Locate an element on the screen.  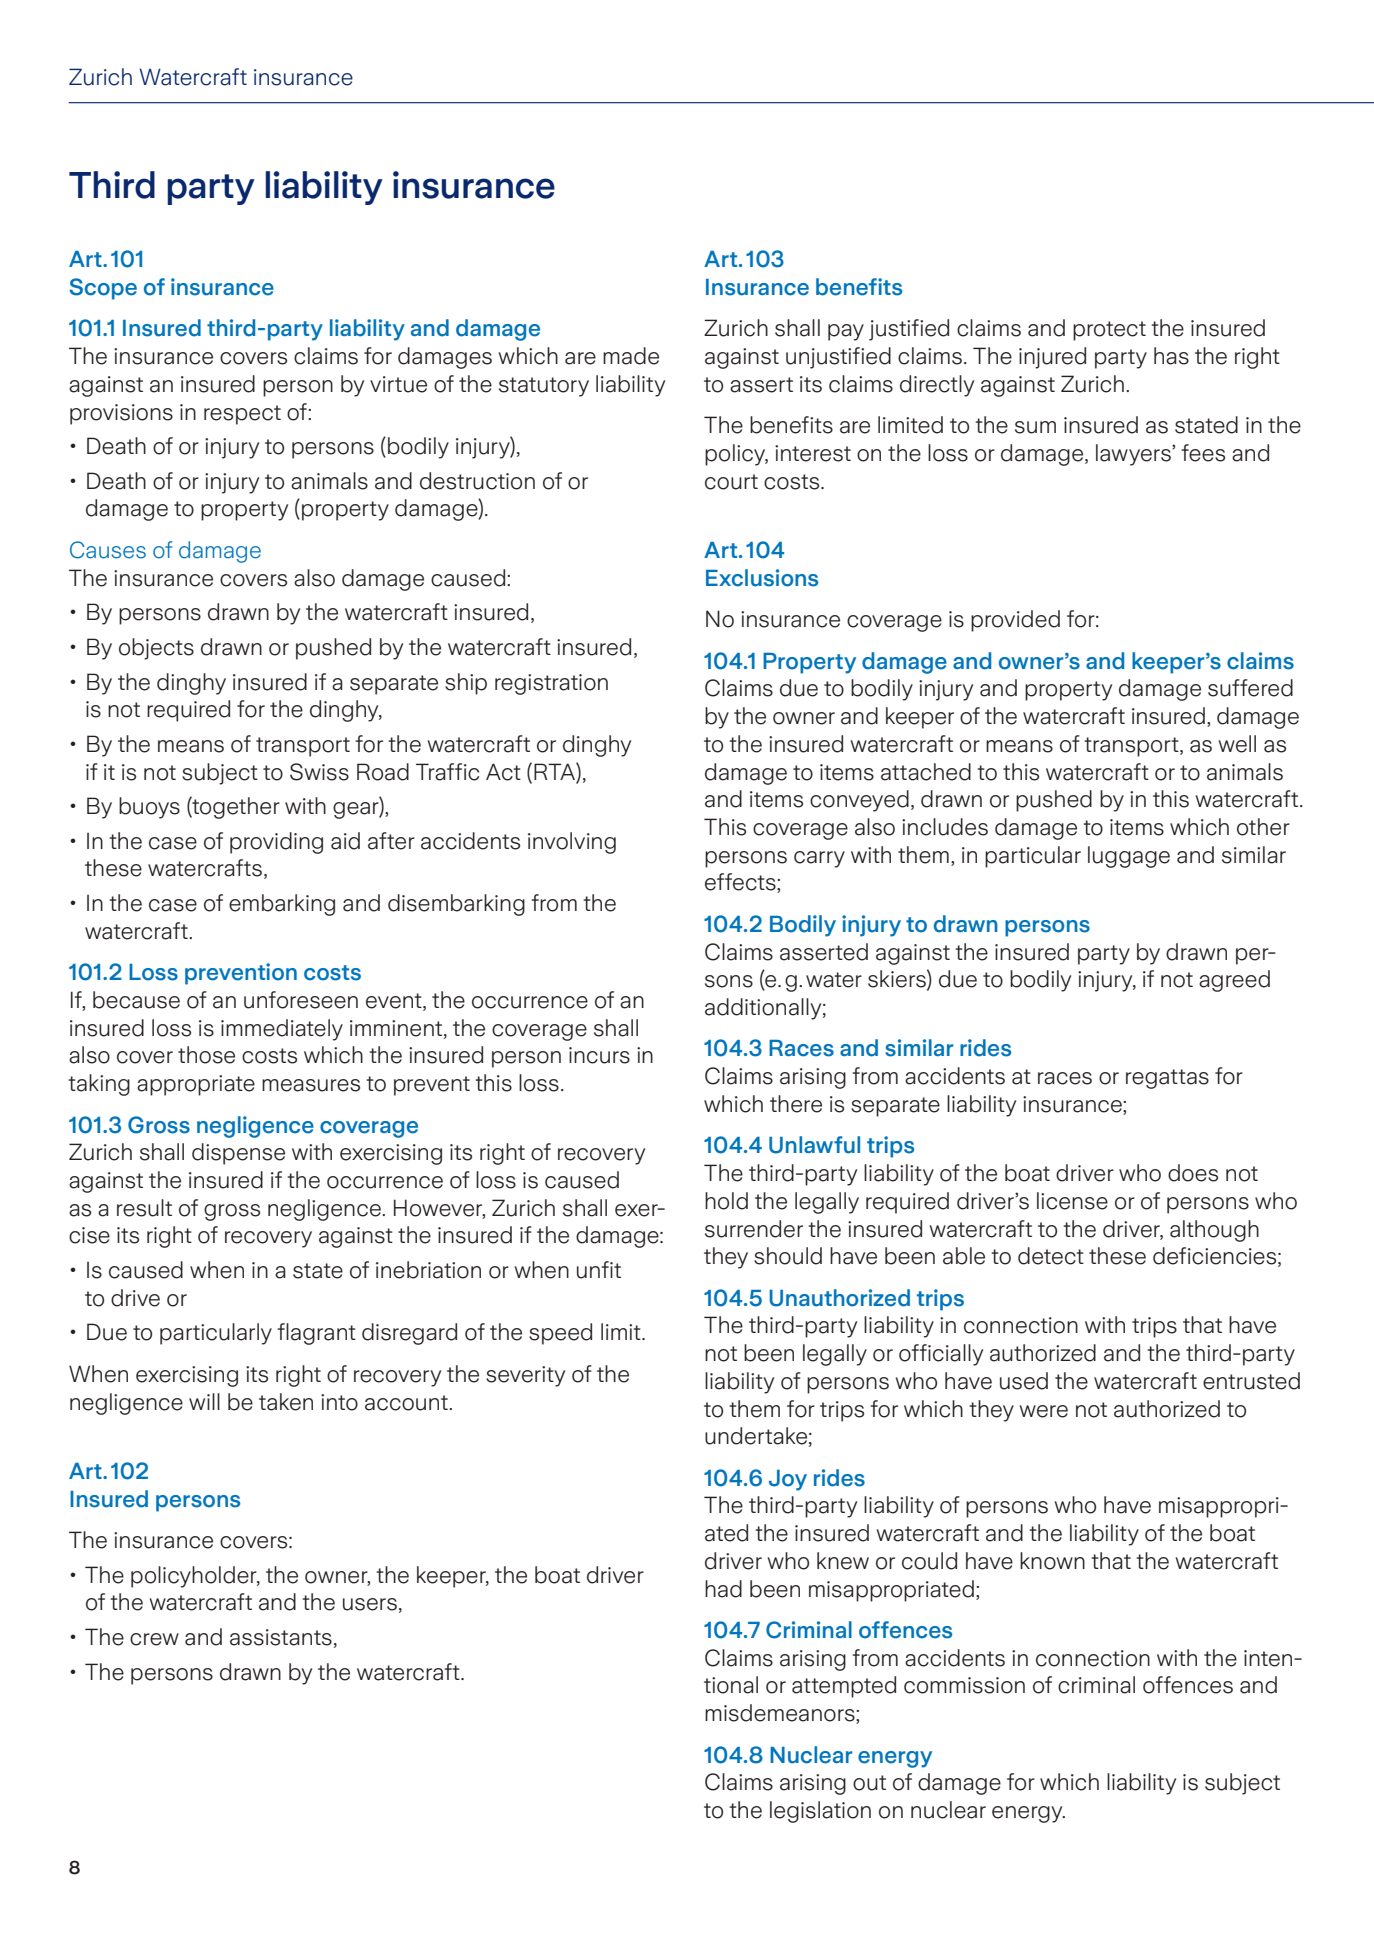
incurs is located at coordinates (599, 1055).
